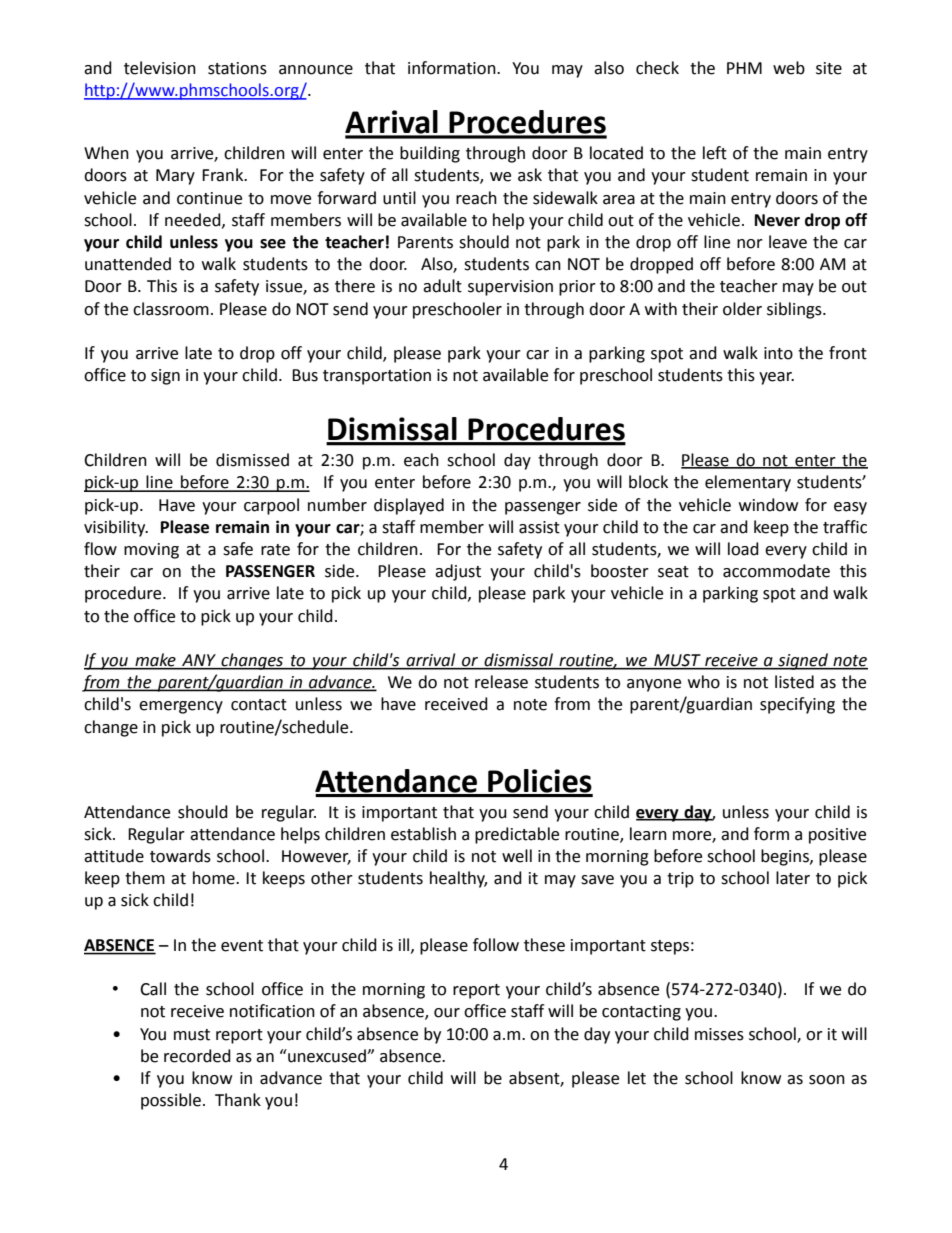 Image resolution: width=952 pixels, height=1233 pixels. Describe the element at coordinates (719, 1034) in the screenshot. I see `misses` at that location.
